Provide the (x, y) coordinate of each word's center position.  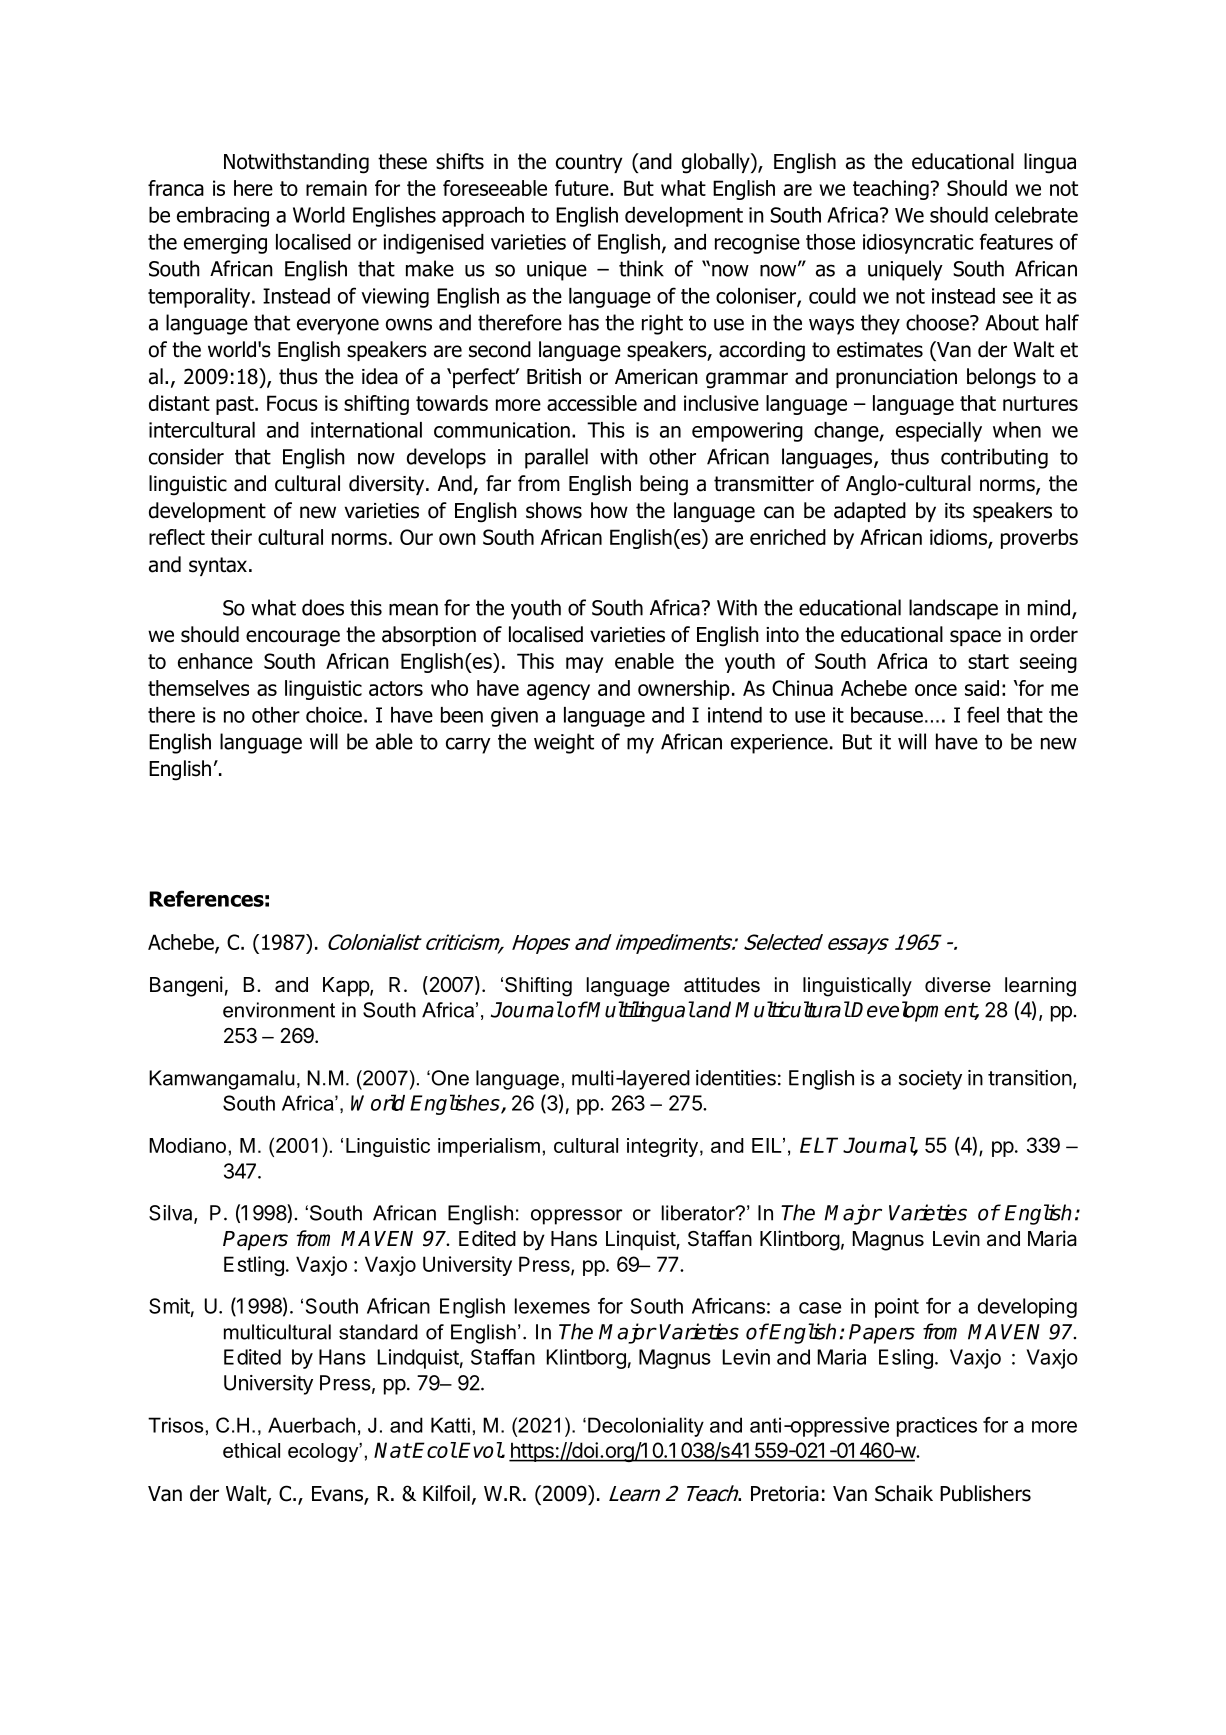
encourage (293, 638)
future (583, 188)
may (584, 665)
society (930, 1080)
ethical (251, 1450)
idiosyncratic (918, 244)
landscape (953, 609)
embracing (223, 217)
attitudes (722, 985)
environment (279, 1010)
